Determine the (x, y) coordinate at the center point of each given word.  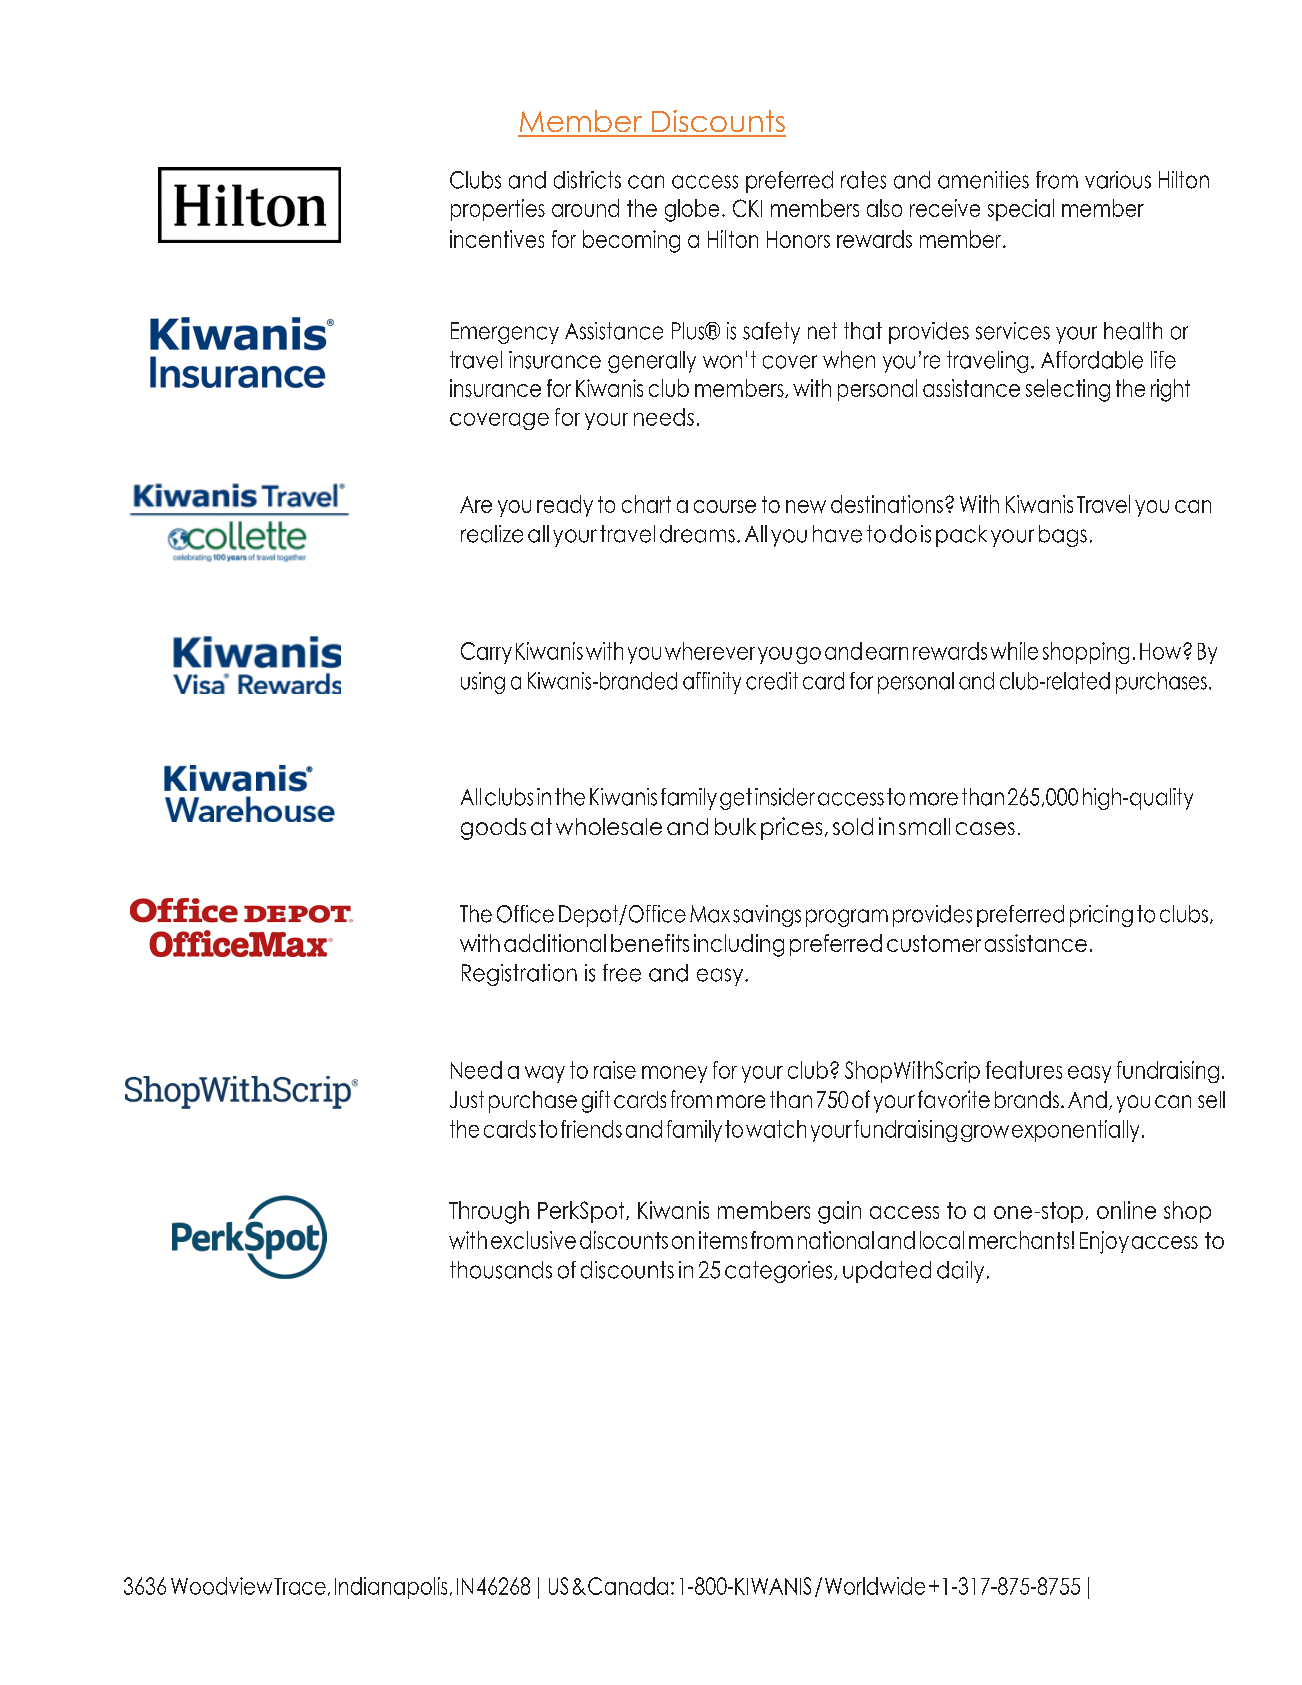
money (674, 1074)
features (1024, 1070)
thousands (501, 1270)
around (585, 208)
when (849, 360)
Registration (519, 975)
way (545, 1074)
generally (652, 362)
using (483, 683)
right (1170, 390)
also (884, 208)
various (1118, 180)
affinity (712, 683)
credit (772, 681)
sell (1211, 1099)
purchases (1161, 683)
